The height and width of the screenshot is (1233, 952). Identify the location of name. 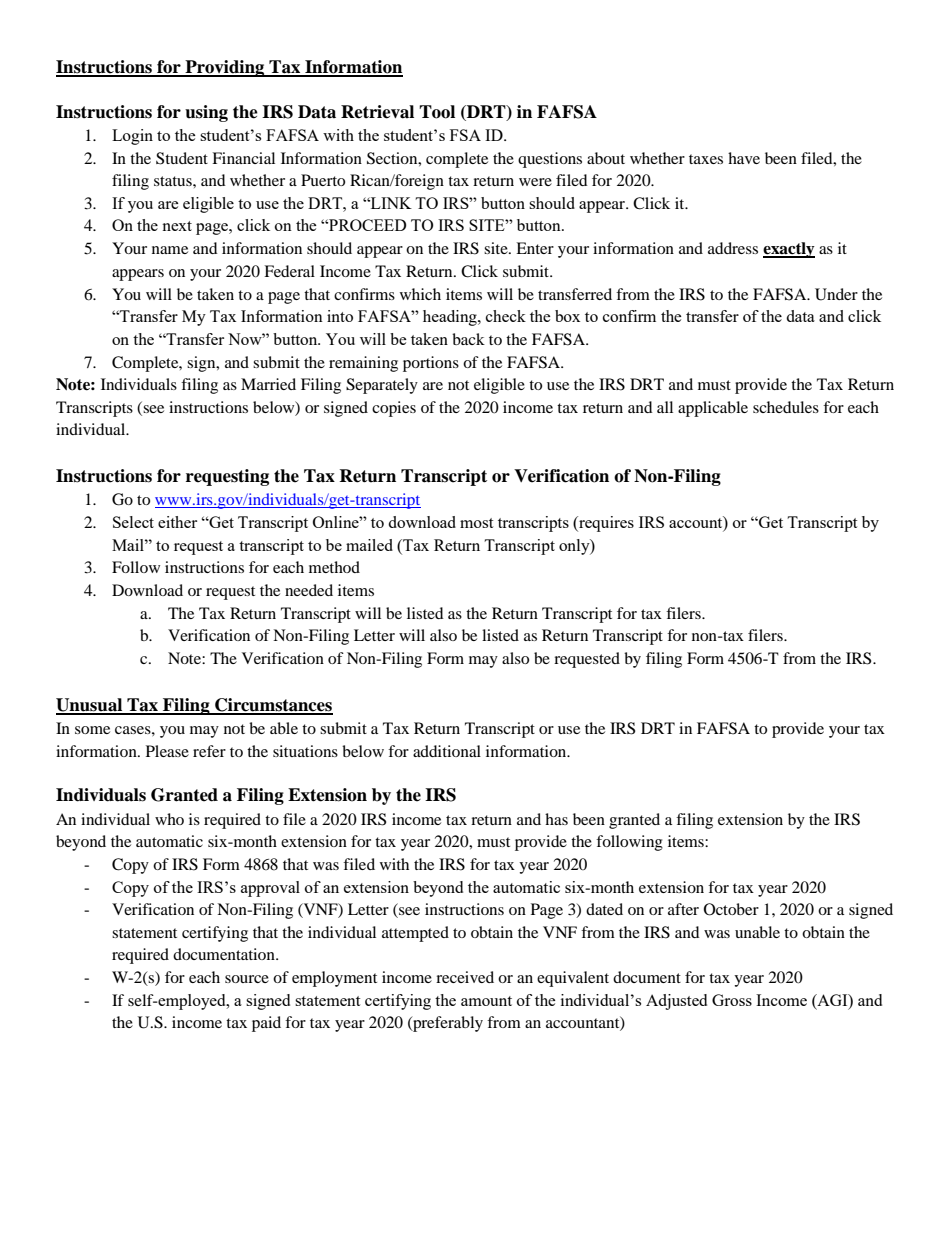
(170, 250).
